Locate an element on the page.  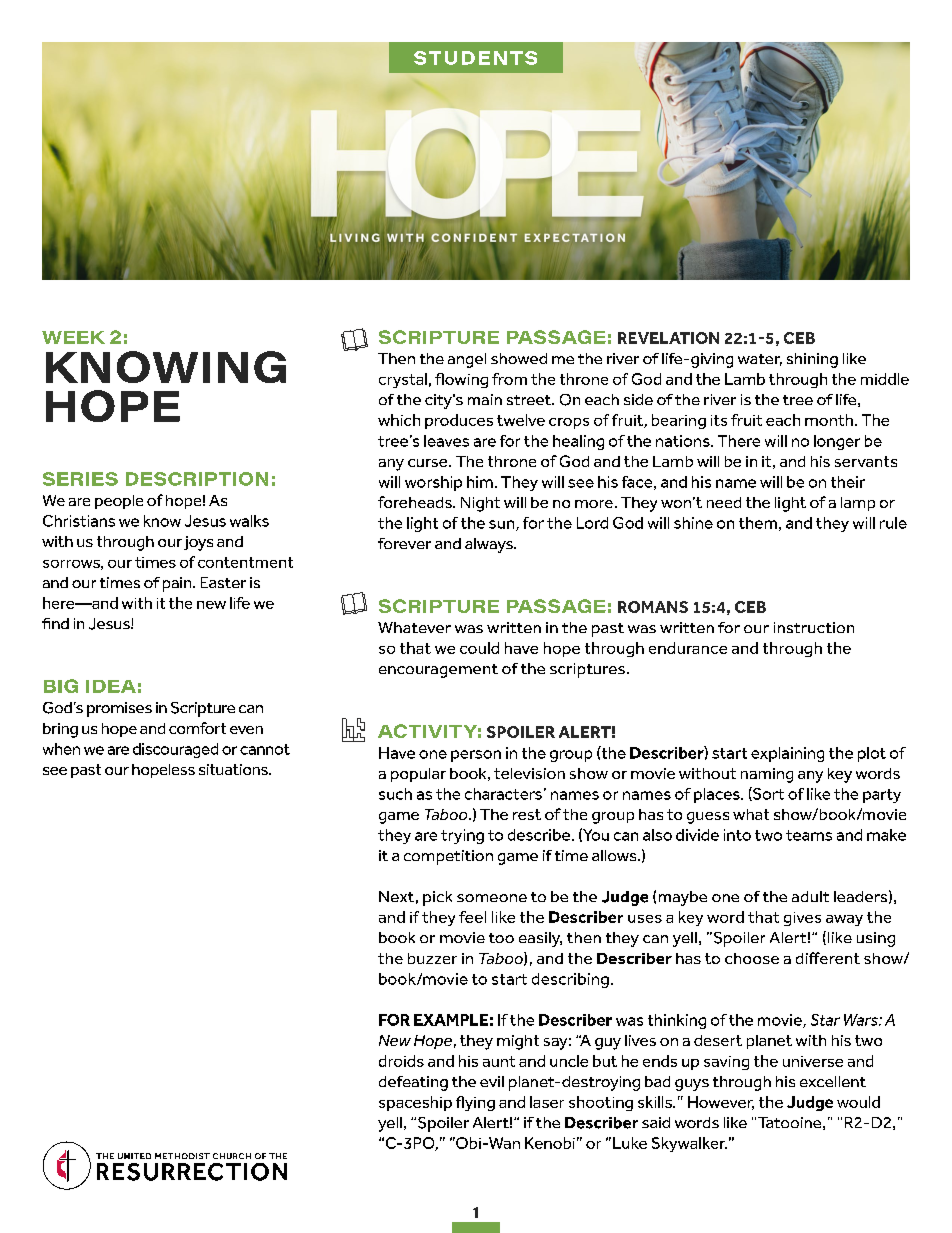
shining is located at coordinates (812, 360).
